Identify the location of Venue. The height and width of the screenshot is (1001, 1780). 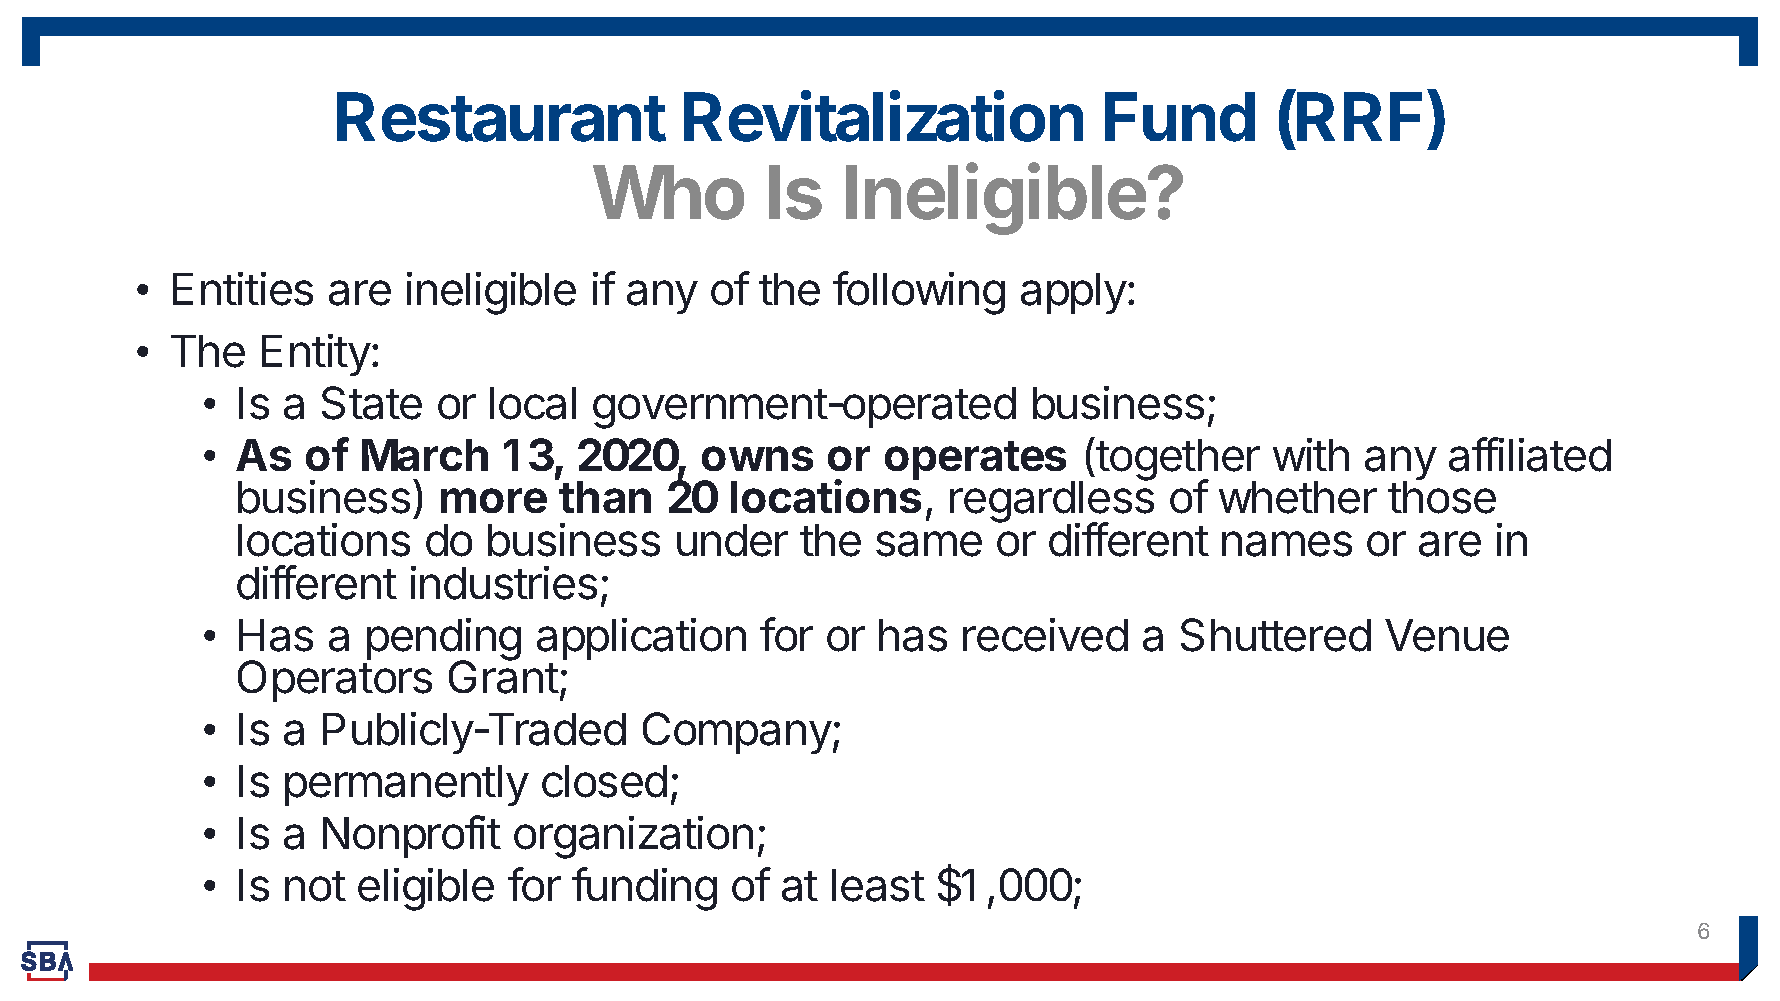
(1447, 635).
